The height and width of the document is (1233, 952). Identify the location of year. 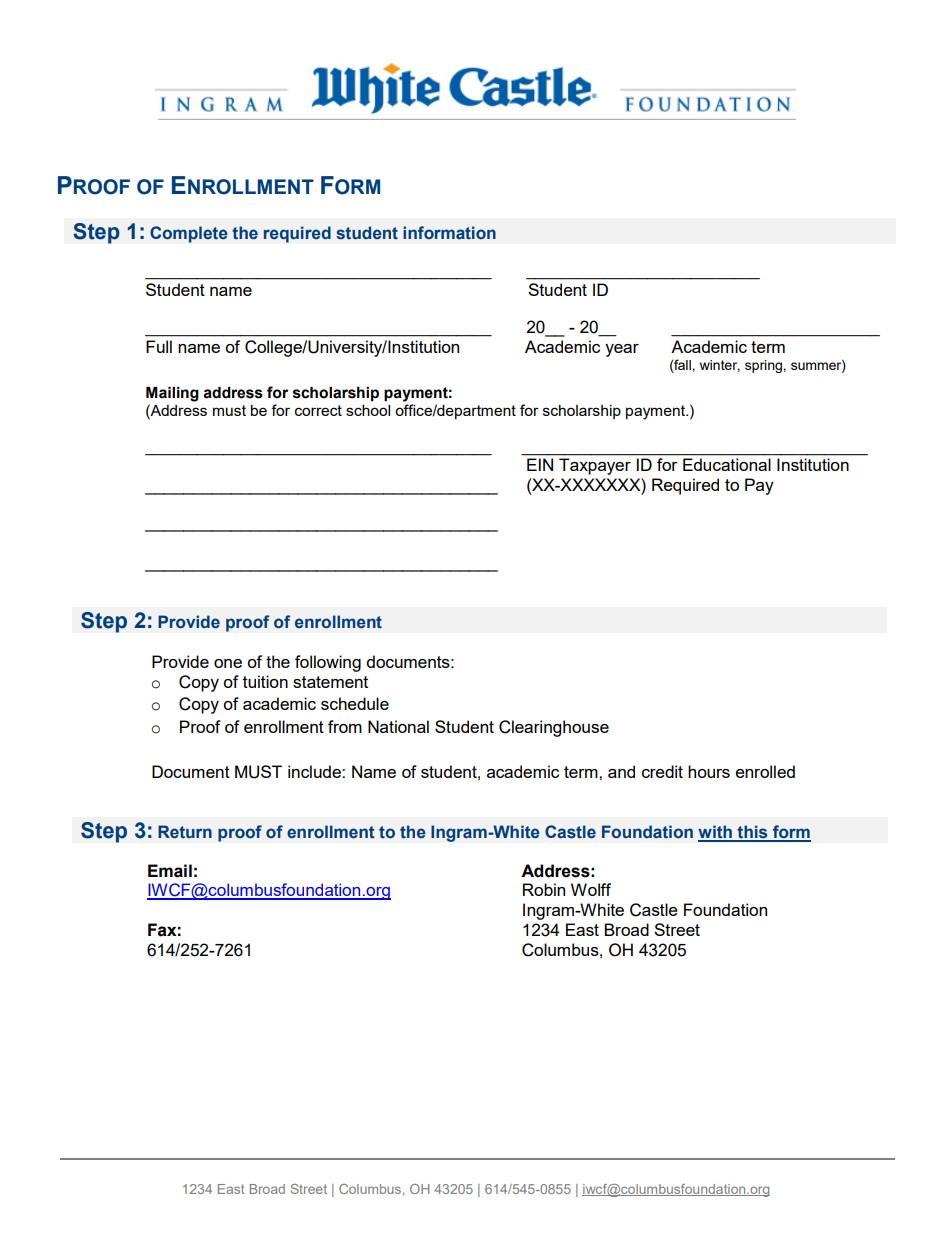
(622, 350).
